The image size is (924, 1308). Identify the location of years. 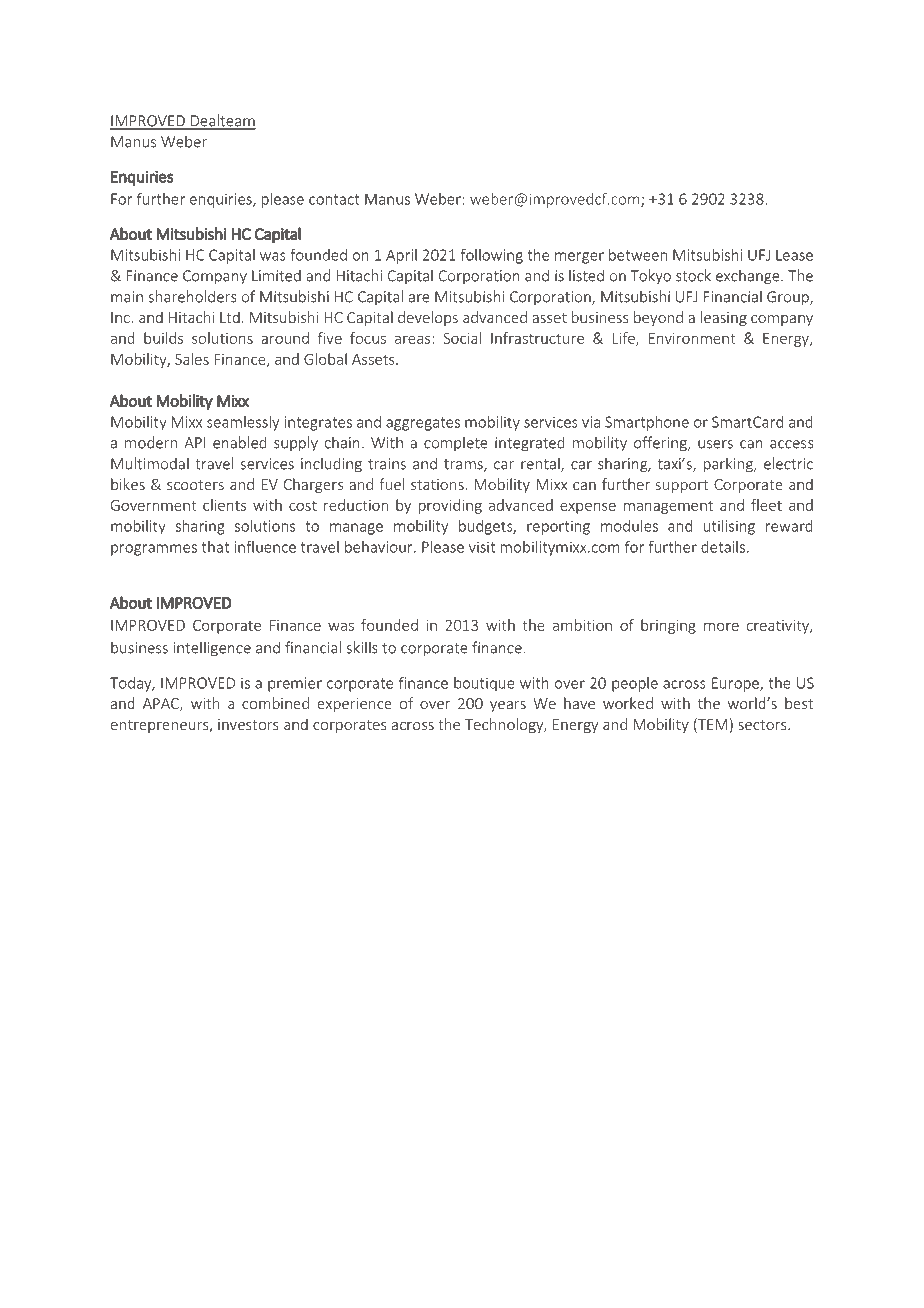
(508, 706).
